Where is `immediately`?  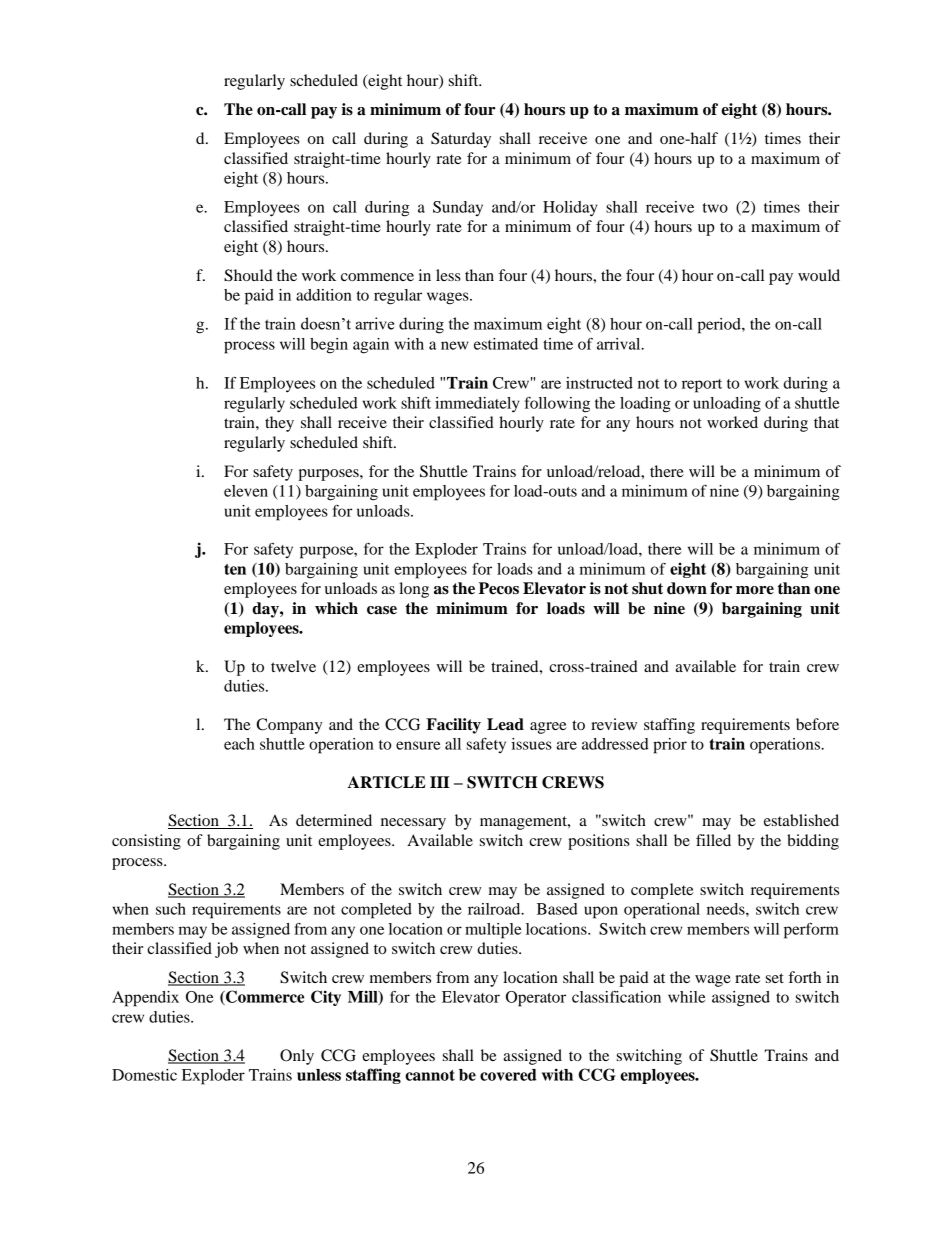 immediately is located at coordinates (477, 405).
